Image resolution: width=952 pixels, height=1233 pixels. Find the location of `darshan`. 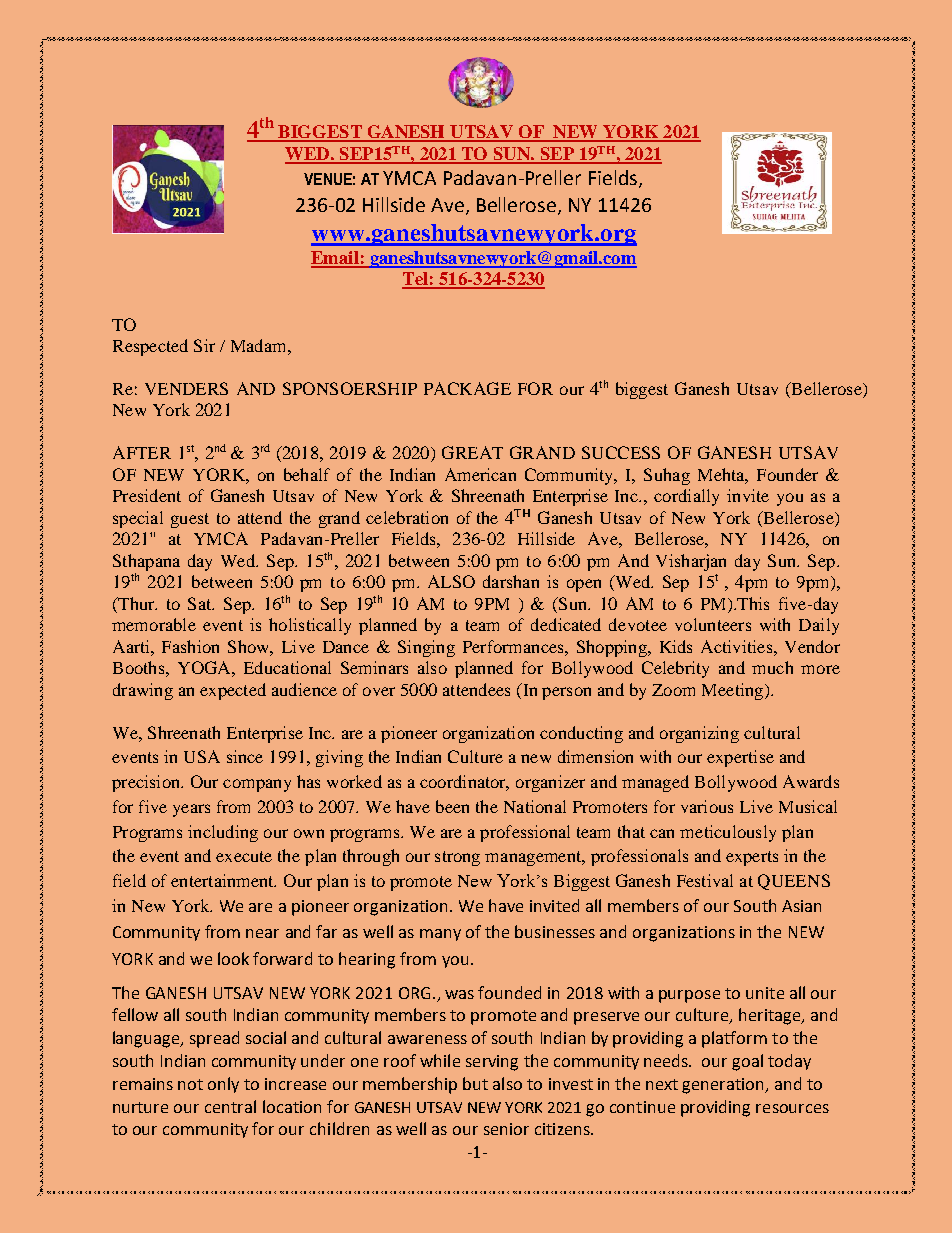

darshan is located at coordinates (511, 581).
